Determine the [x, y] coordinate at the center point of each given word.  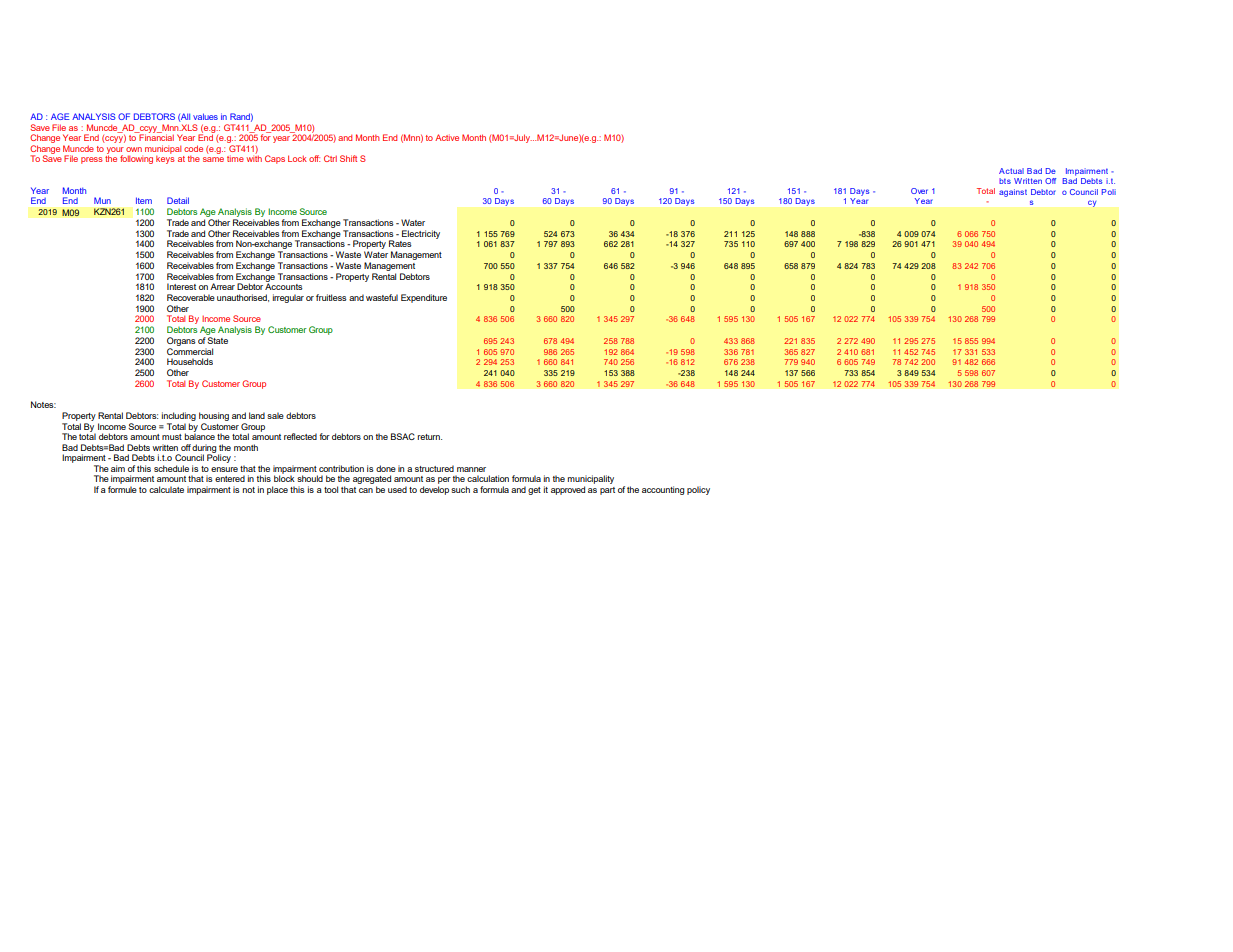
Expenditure [424, 298]
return [429, 437]
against [1013, 193]
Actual [1011, 171]
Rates [400, 243]
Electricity [421, 234]
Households [190, 361]
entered [230, 478]
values [205, 116]
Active [447, 137]
